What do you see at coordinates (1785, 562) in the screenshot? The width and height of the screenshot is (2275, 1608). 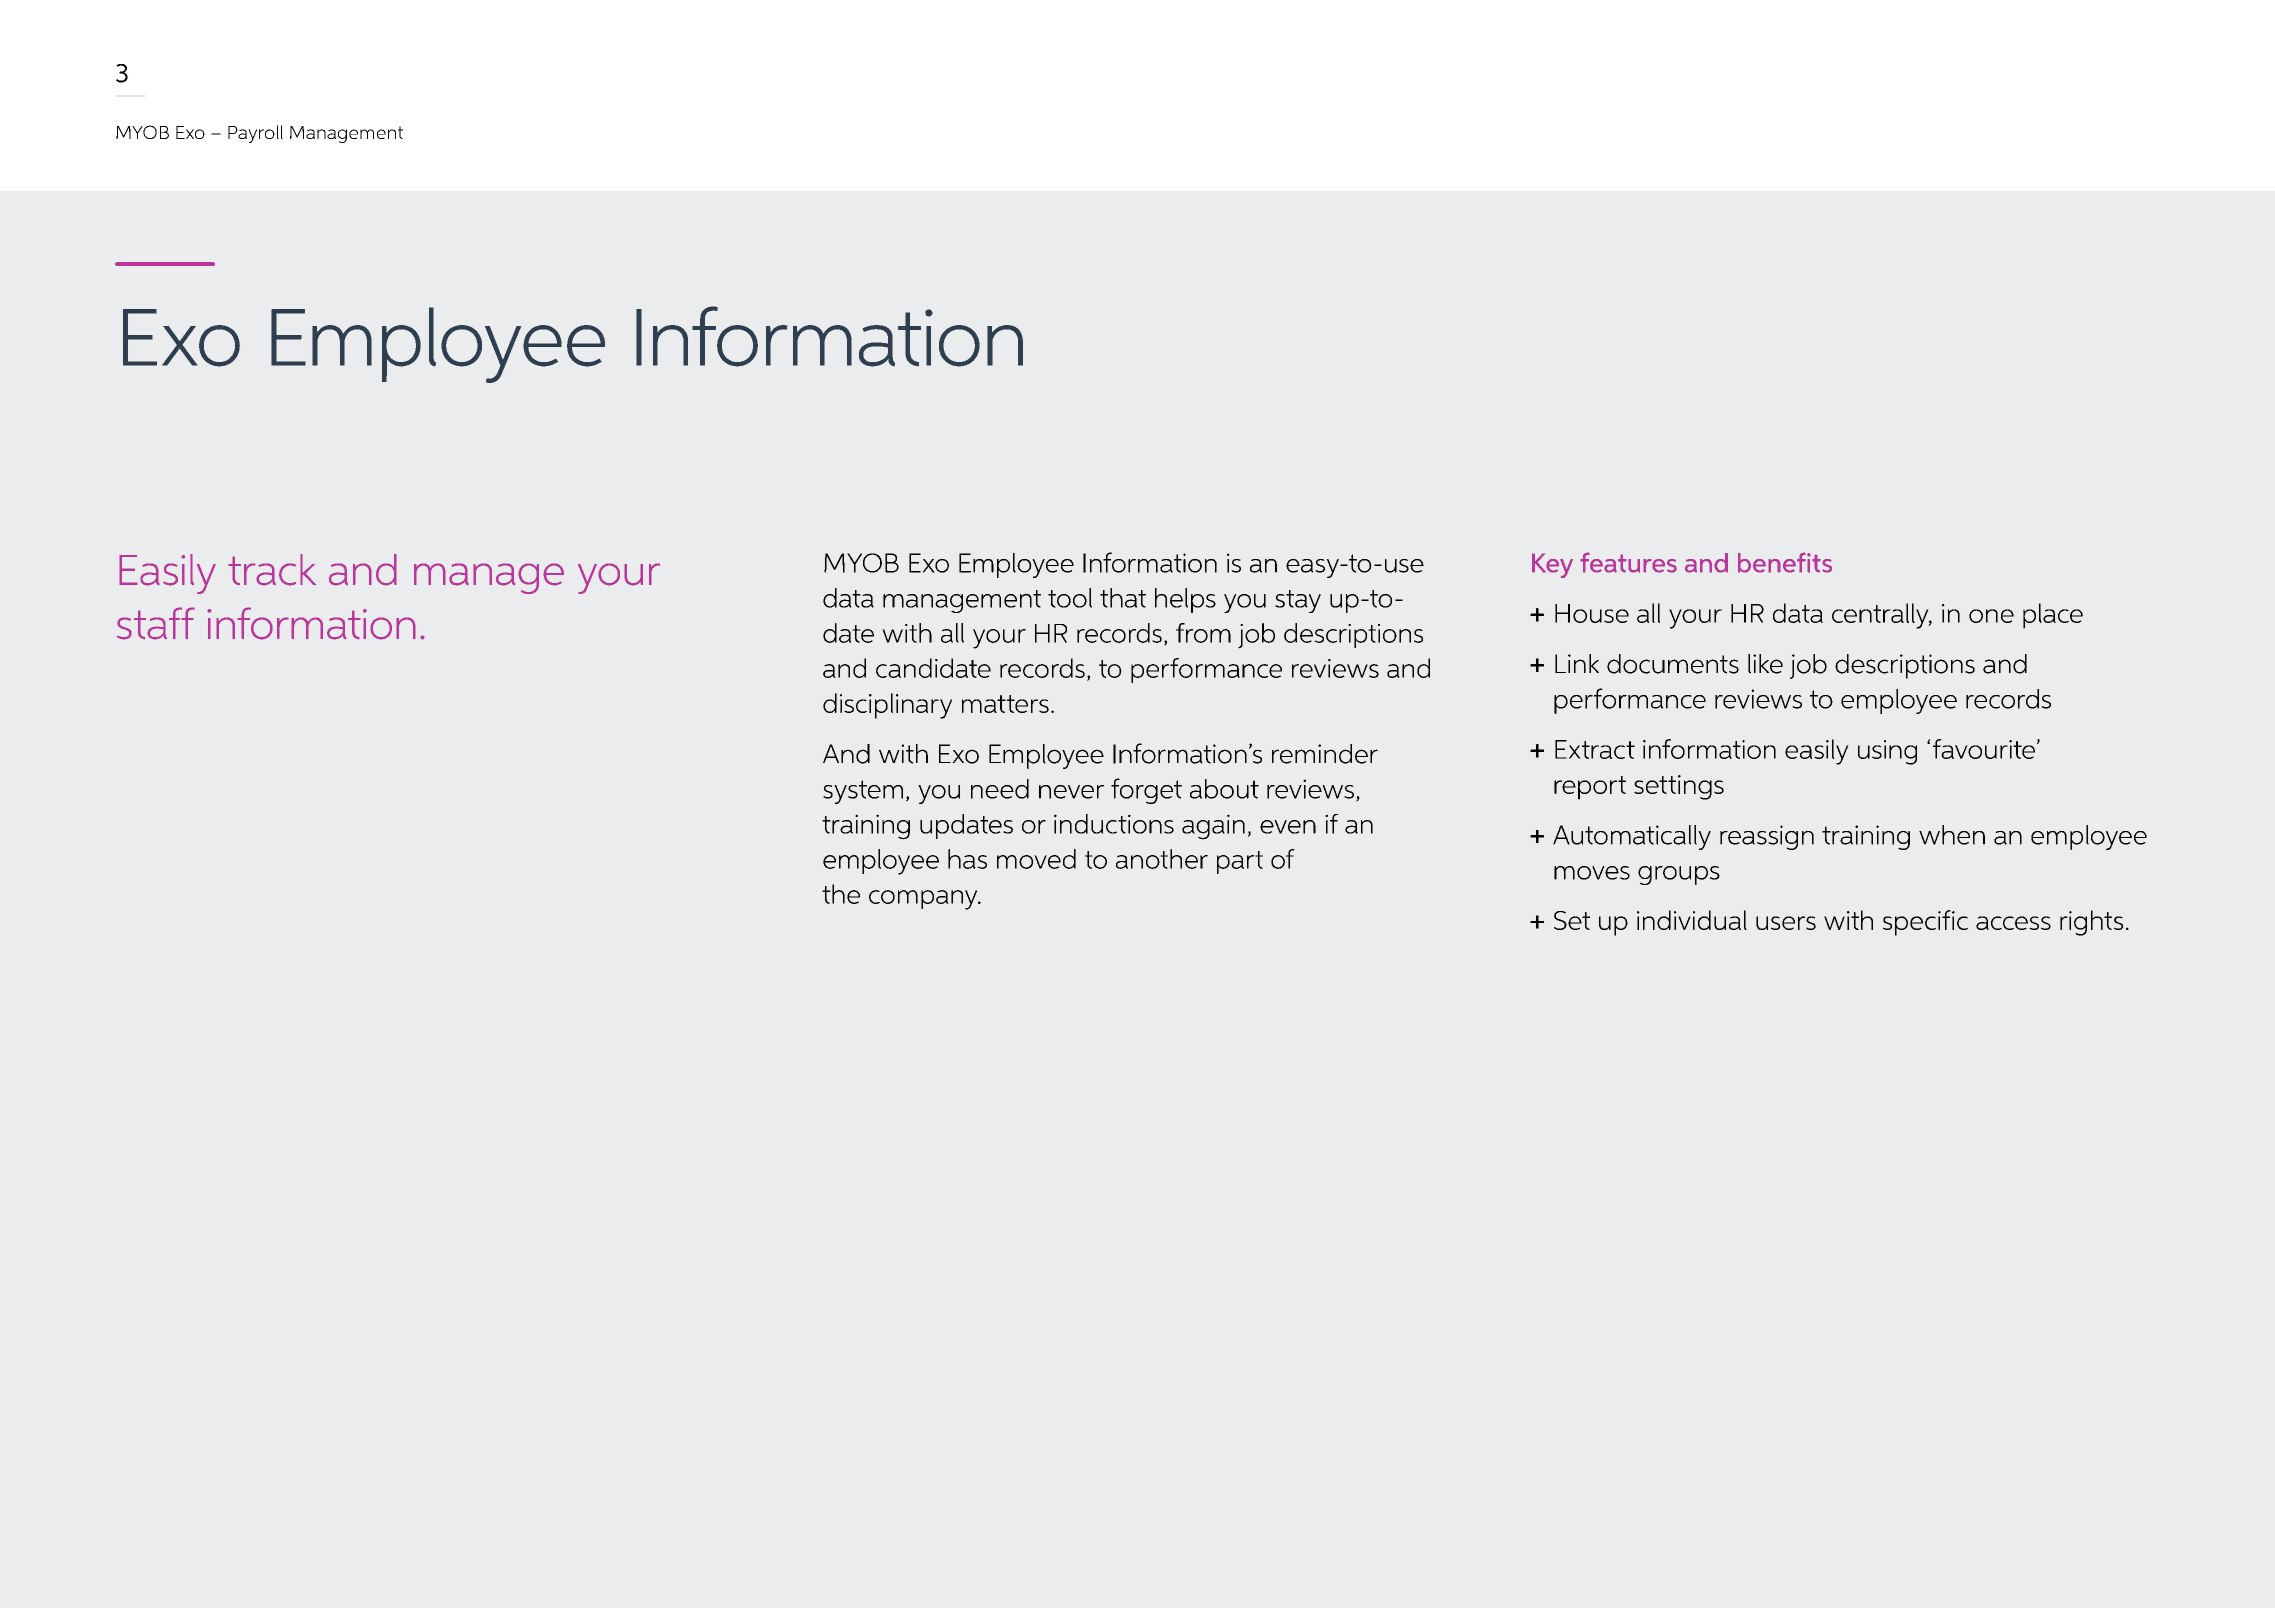 I see `benefits` at bounding box center [1785, 562].
